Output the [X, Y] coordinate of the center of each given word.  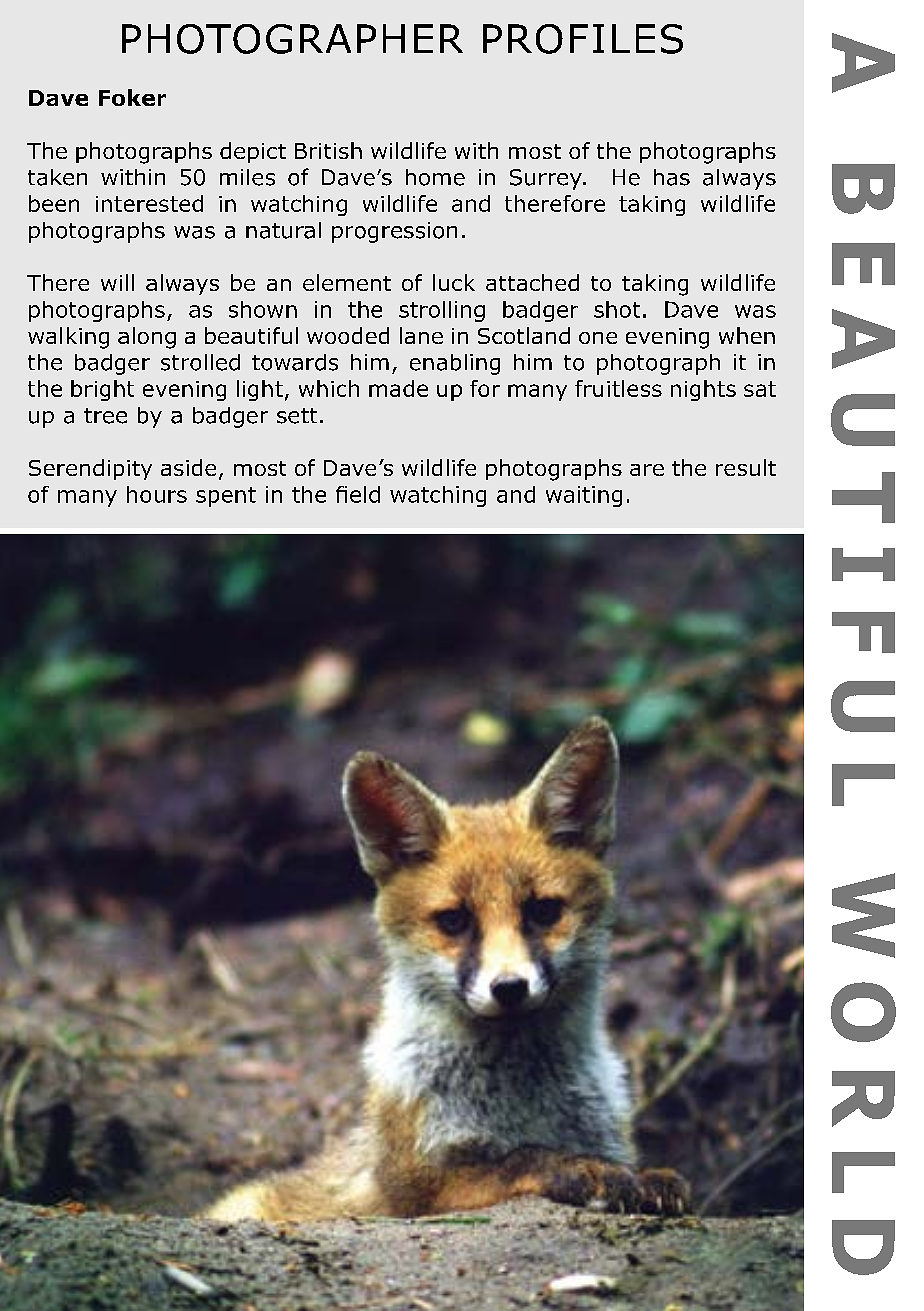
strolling [442, 311]
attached [532, 282]
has [672, 177]
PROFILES [583, 39]
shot [617, 309]
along [147, 338]
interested [149, 203]
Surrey [547, 179]
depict [253, 152]
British [328, 150]
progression [394, 232]
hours [157, 494]
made [398, 388]
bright [102, 390]
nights [703, 390]
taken [57, 177]
